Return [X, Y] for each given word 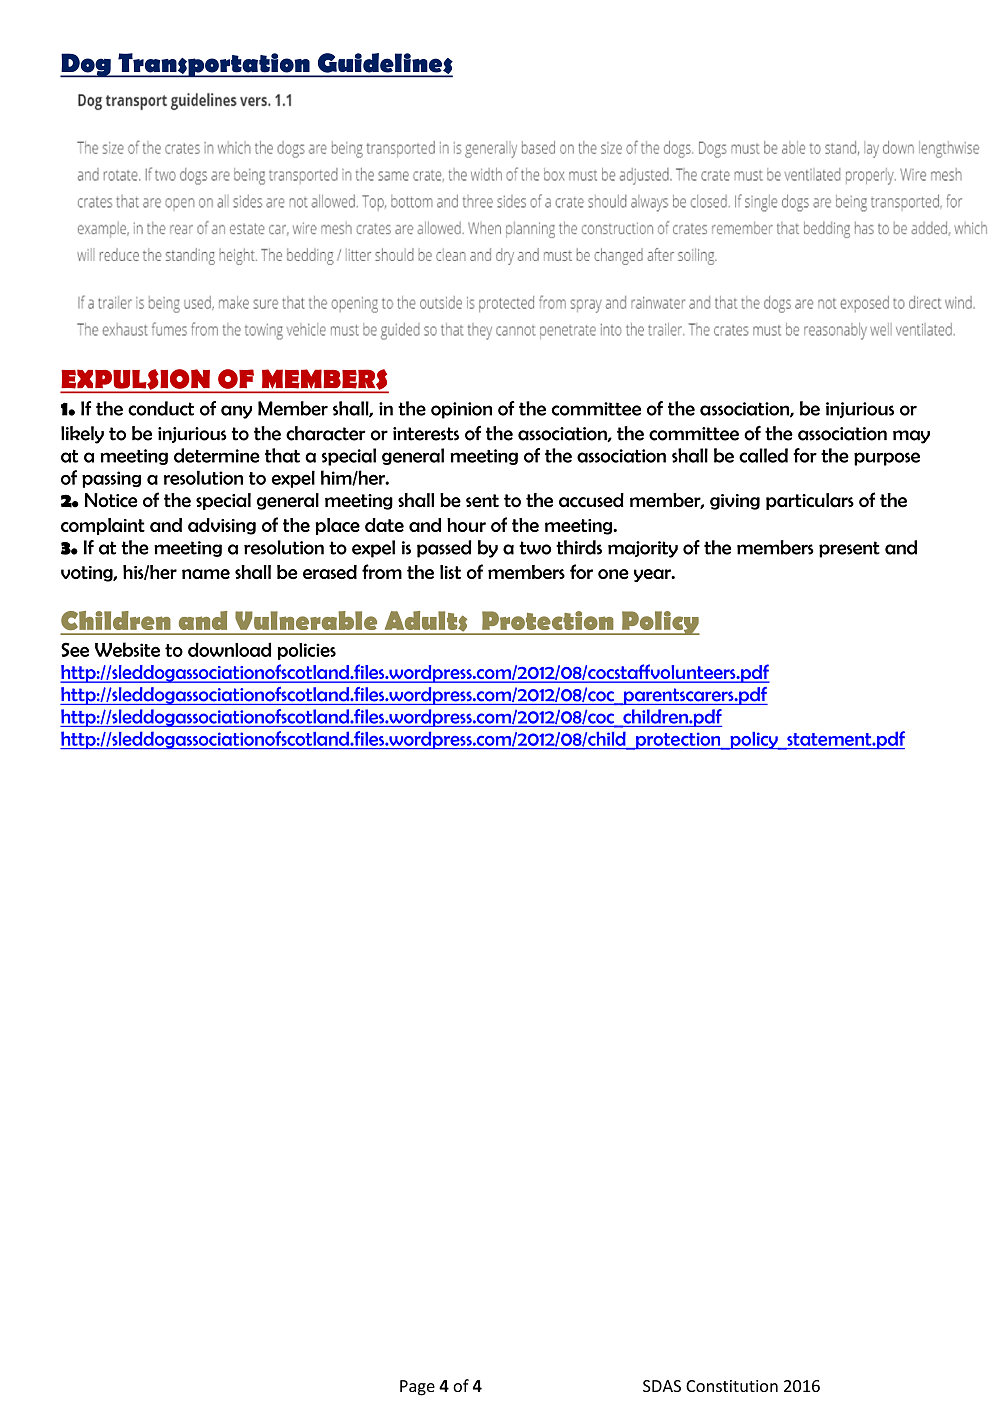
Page [417, 1388]
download [229, 649]
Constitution [732, 1386]
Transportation [214, 65]
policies [307, 651]
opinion [461, 410]
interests [426, 434]
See [75, 649]
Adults [426, 622]
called [763, 455]
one [613, 574]
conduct [161, 408]
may [911, 437]
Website [127, 649]
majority [643, 549]
